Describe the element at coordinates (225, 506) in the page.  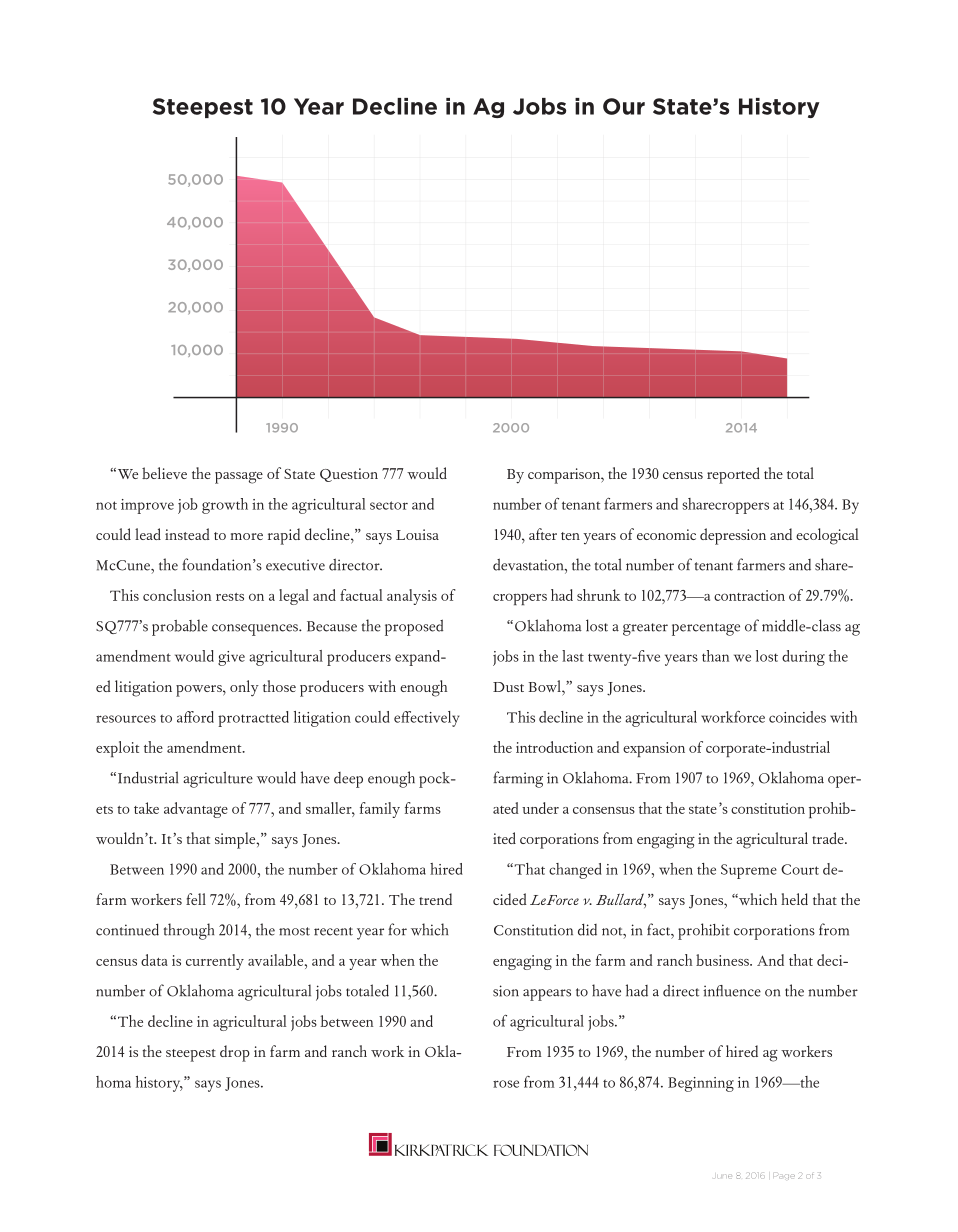
I see `growth` at that location.
